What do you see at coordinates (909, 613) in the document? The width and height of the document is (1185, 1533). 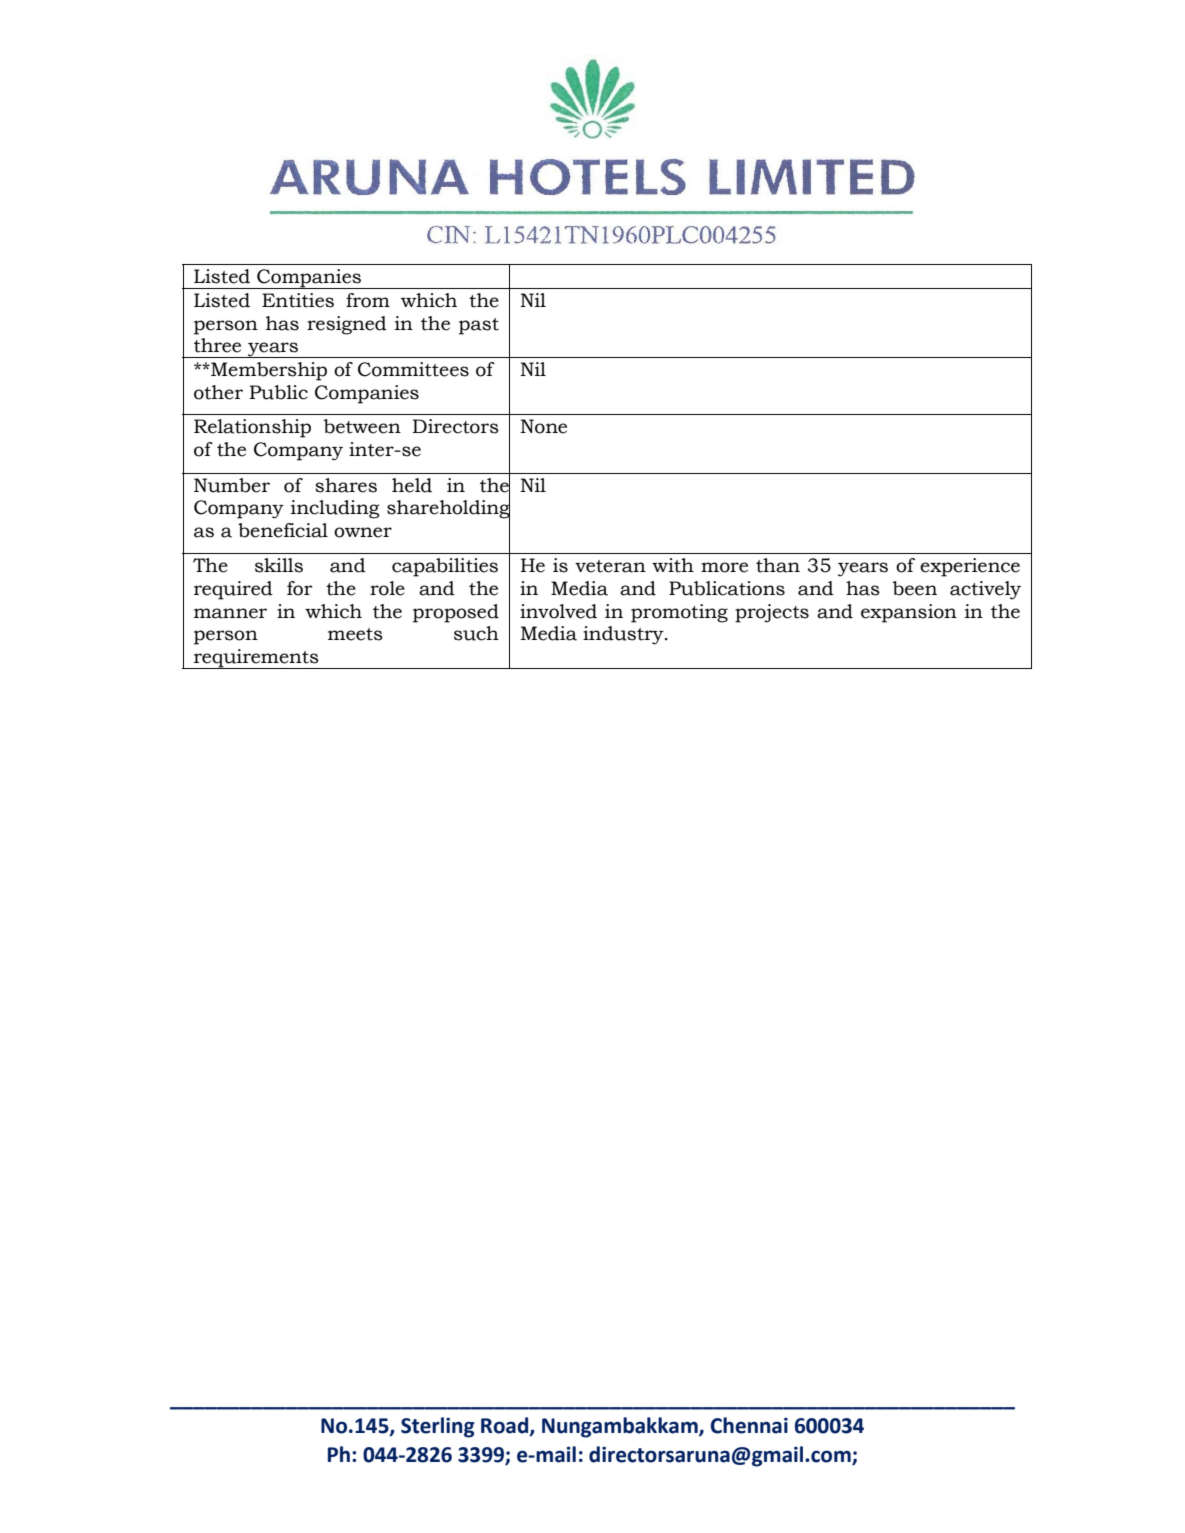 I see `expansion` at bounding box center [909, 613].
